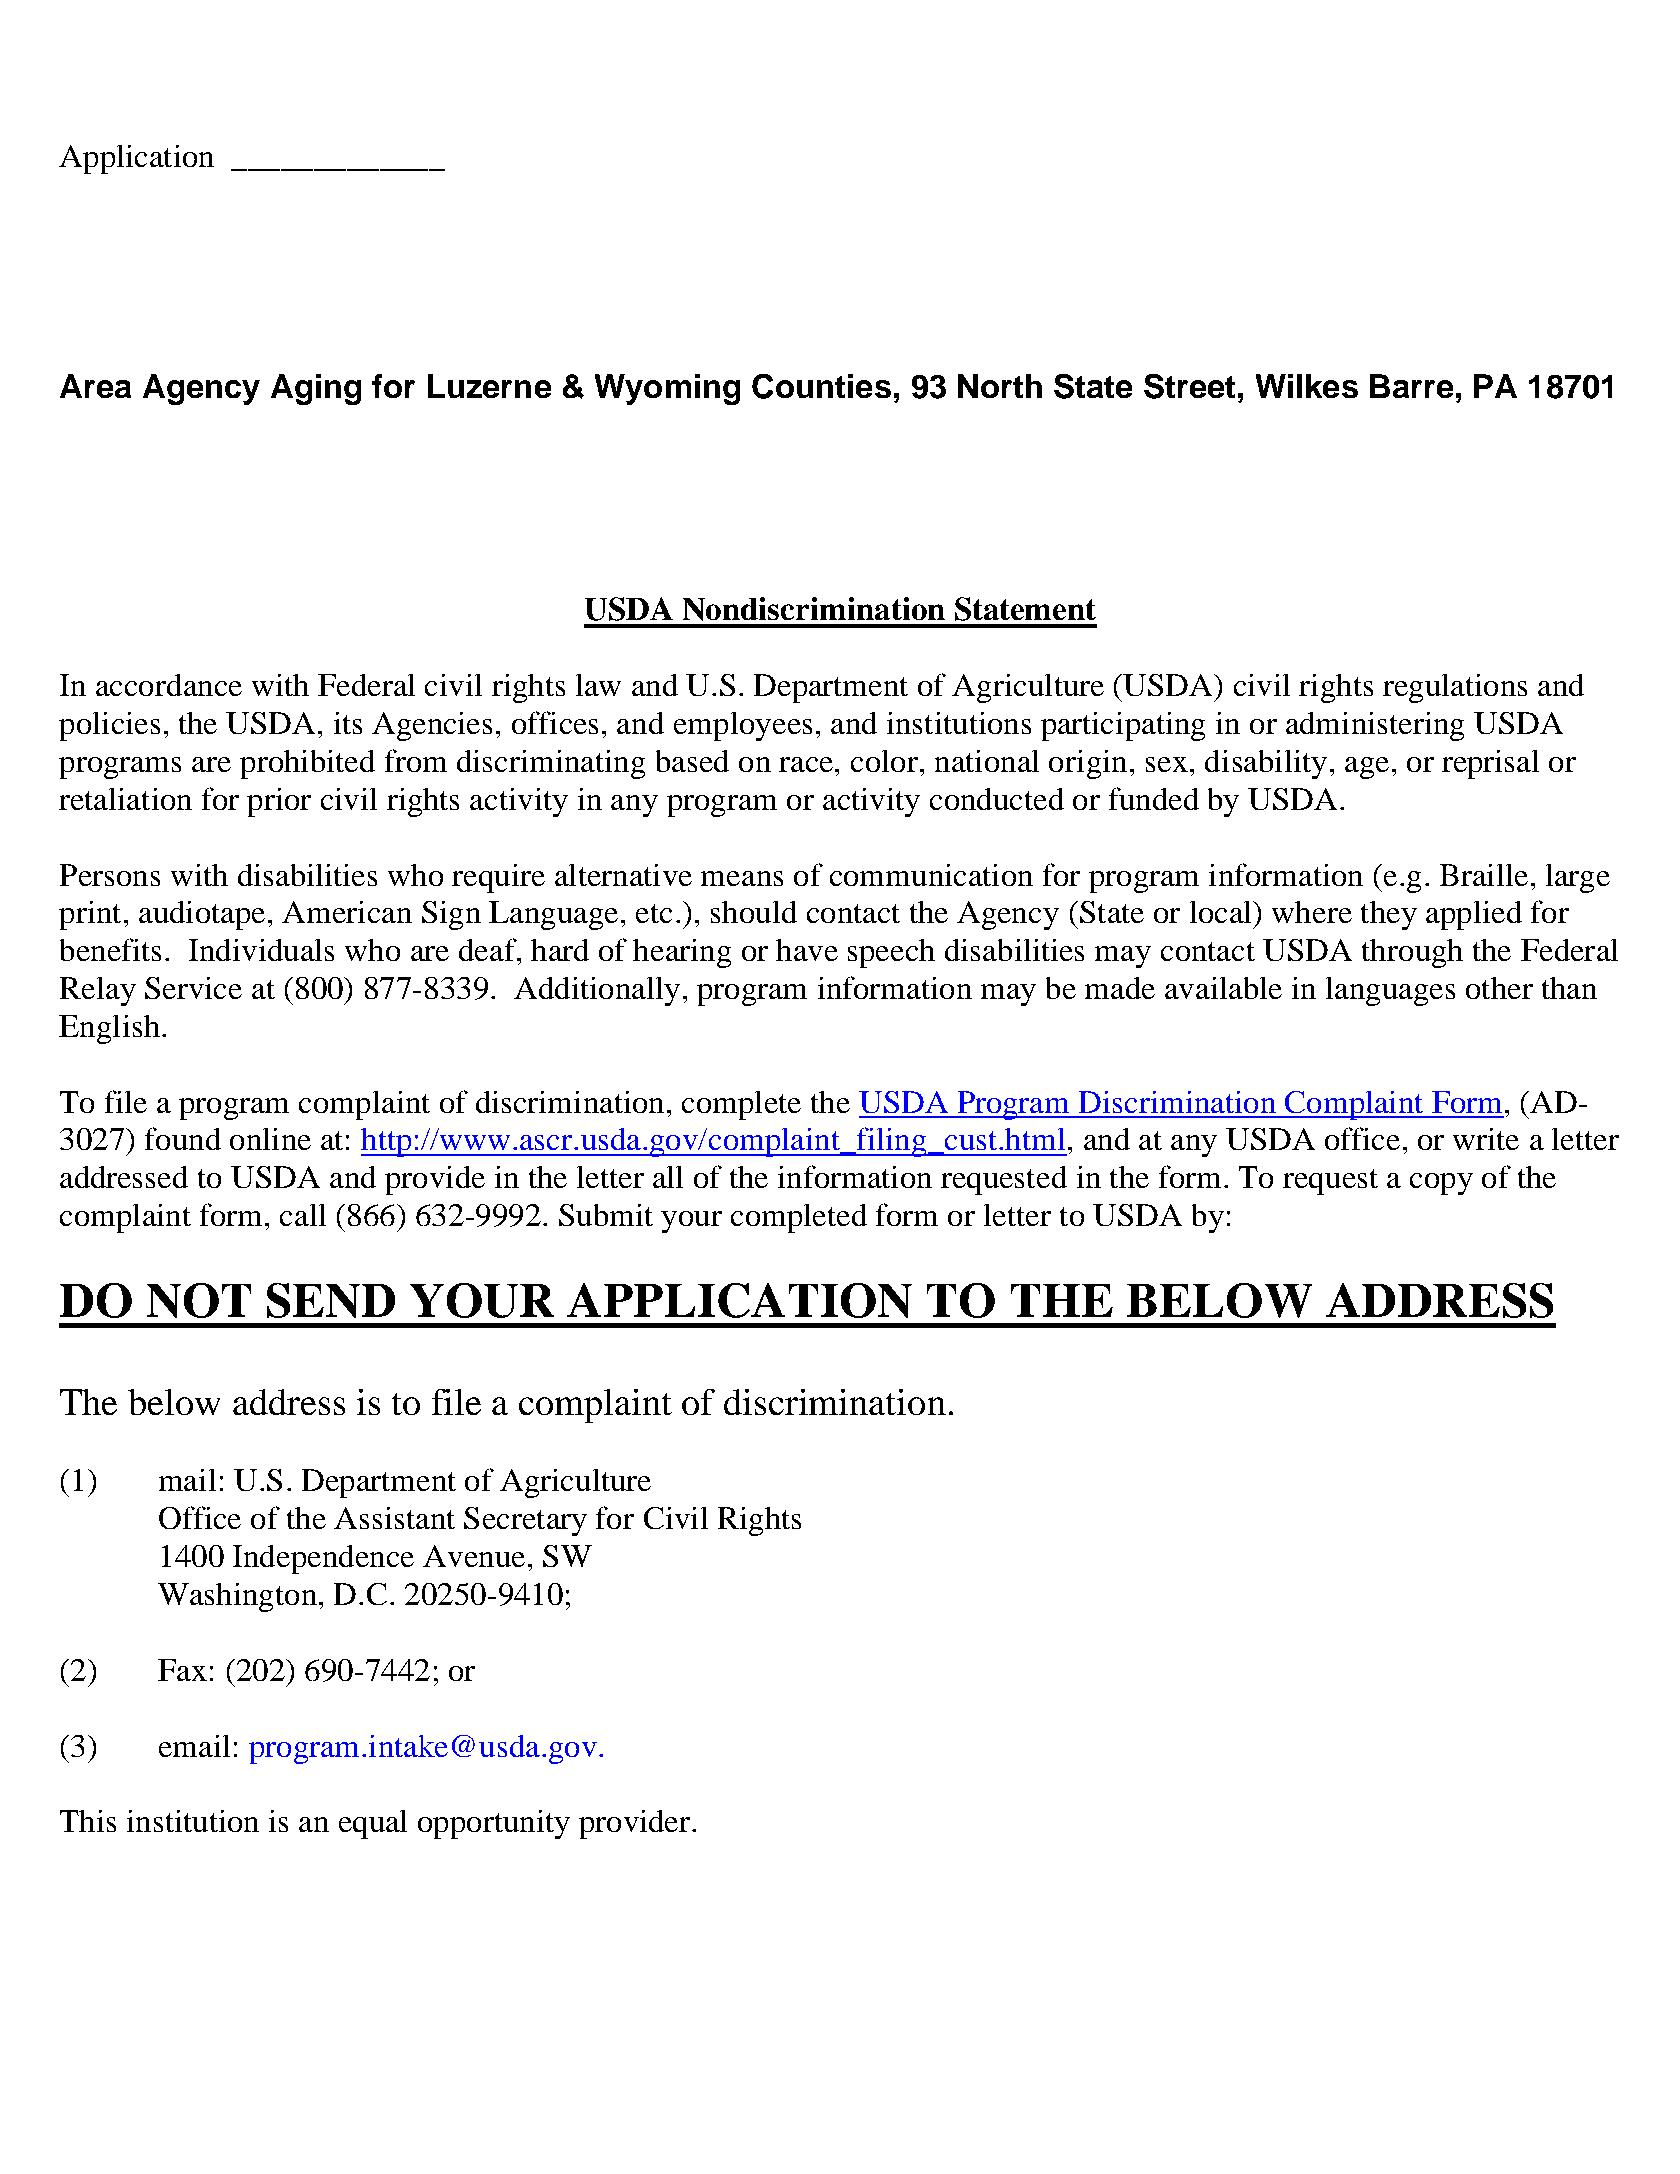 The width and height of the page is (1680, 2174). I want to click on online, so click(270, 1139).
